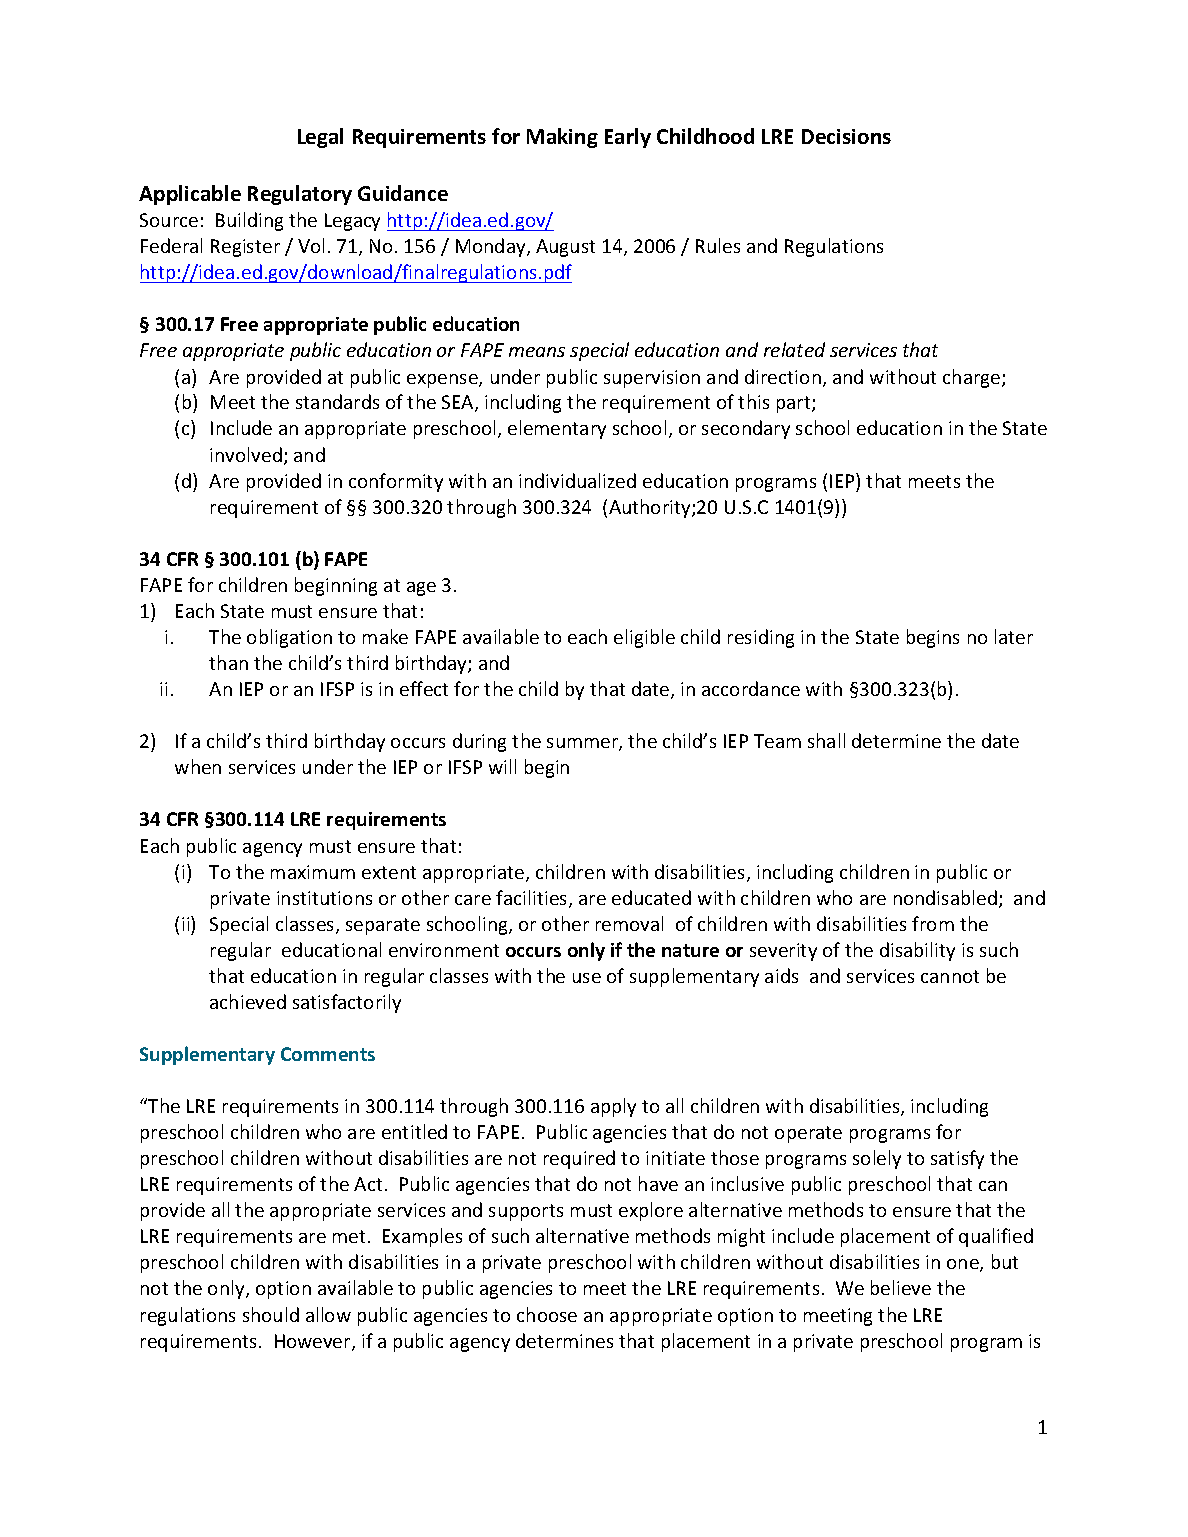 This screenshot has width=1188, height=1537. What do you see at coordinates (846, 136) in the screenshot?
I see `Decisions` at bounding box center [846, 136].
